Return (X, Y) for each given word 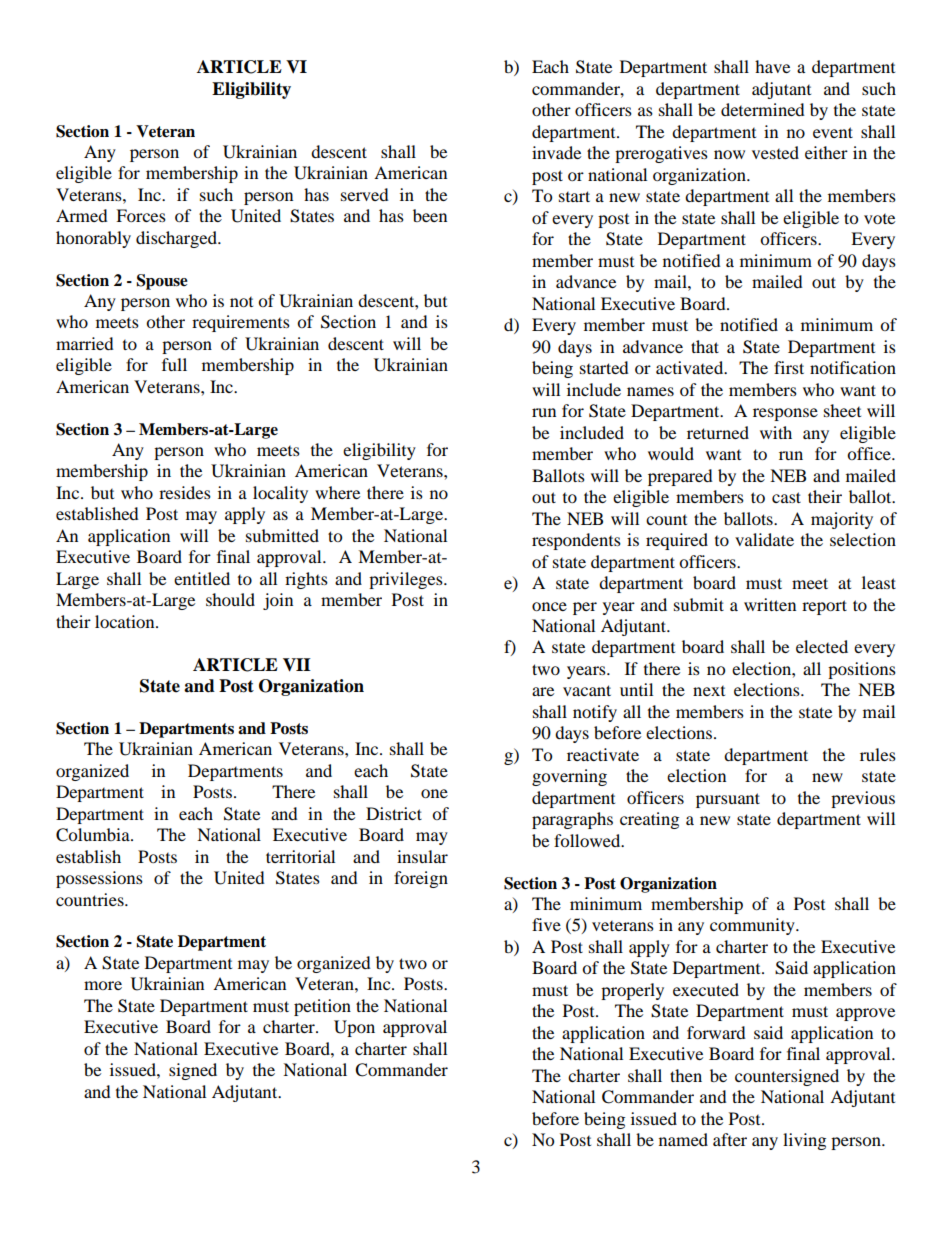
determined (763, 109)
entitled (202, 578)
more (103, 985)
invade (556, 152)
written (770, 604)
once (549, 606)
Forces (141, 215)
